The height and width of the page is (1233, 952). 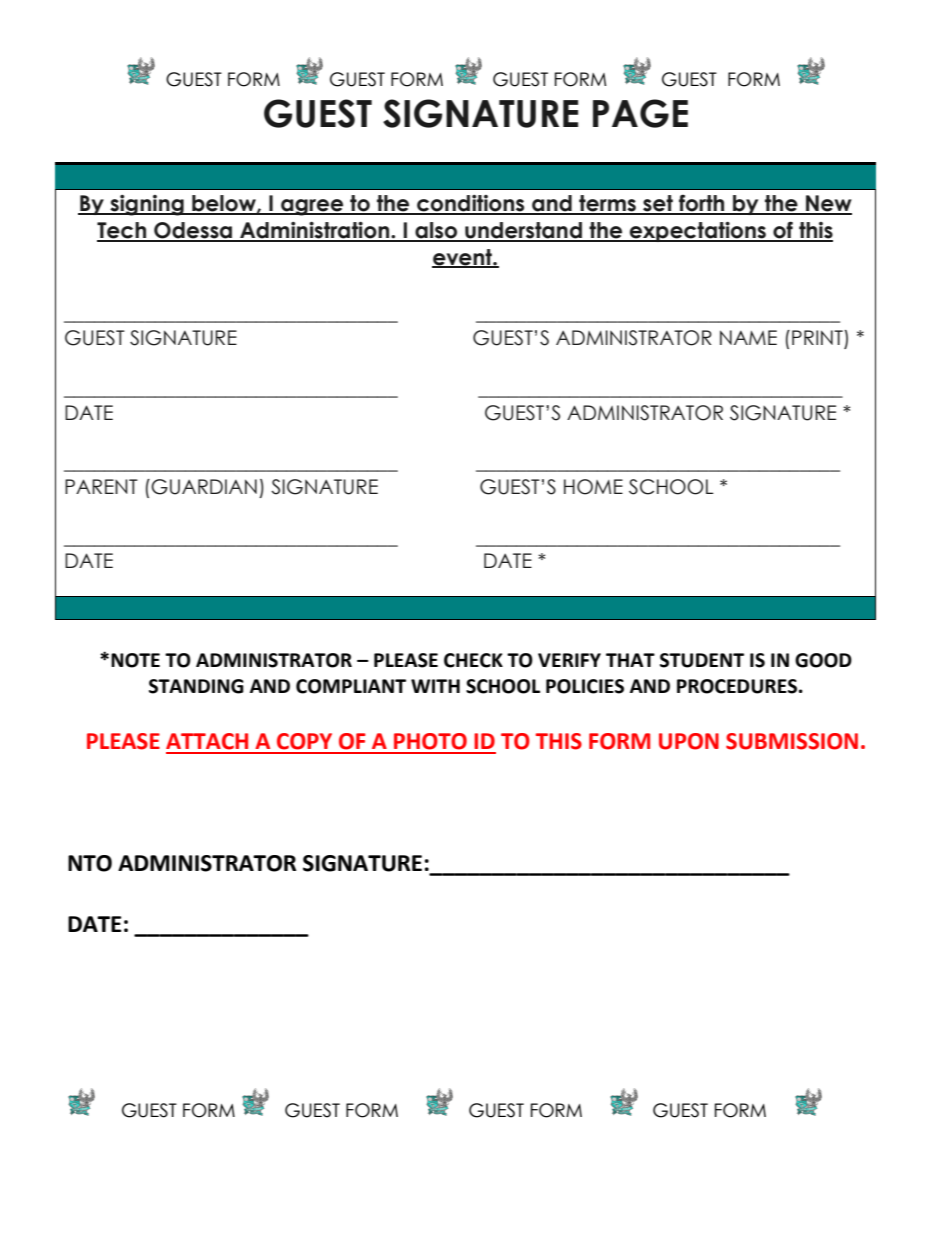 I want to click on GUARDIAN, so click(x=204, y=487).
